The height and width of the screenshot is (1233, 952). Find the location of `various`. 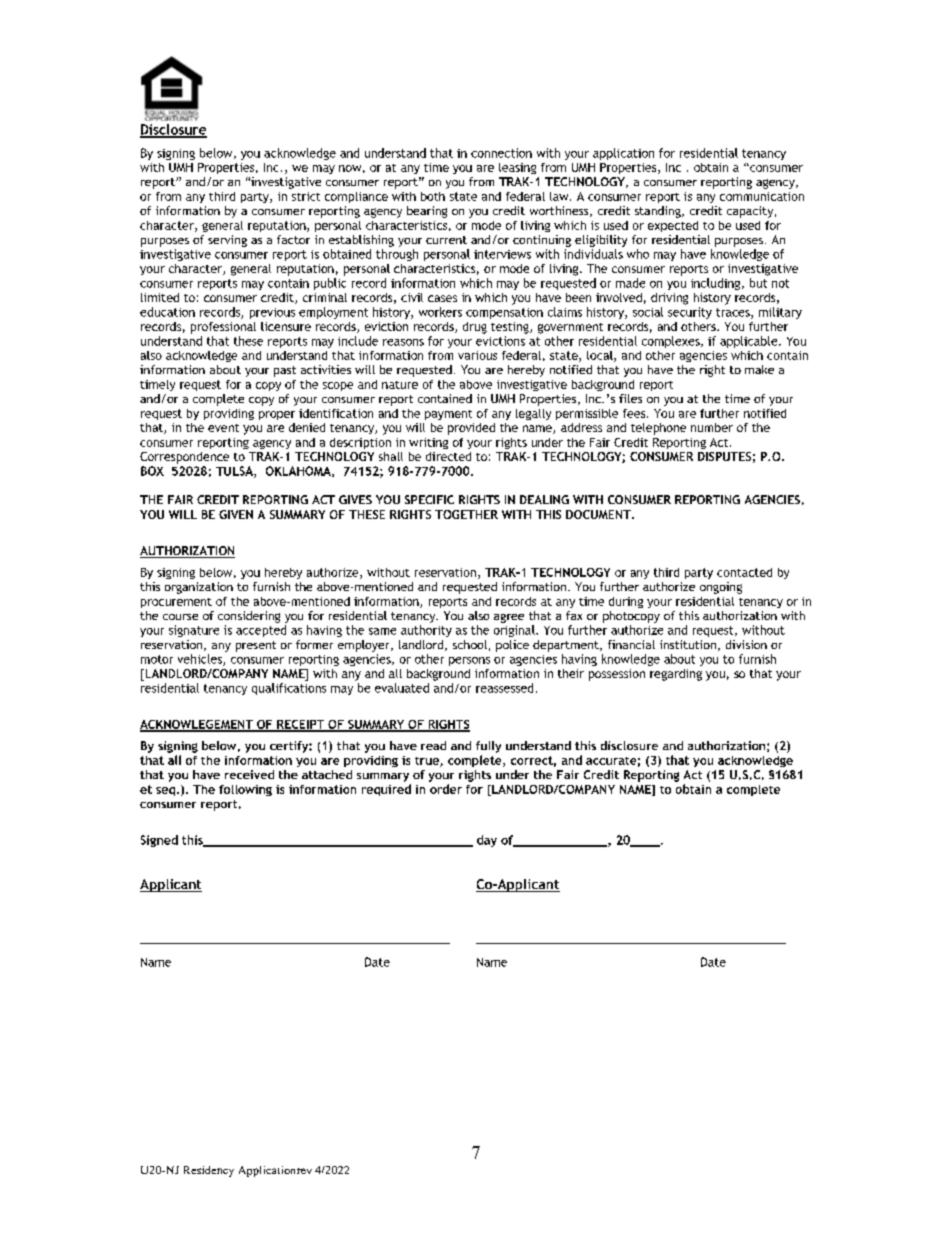

various is located at coordinates (477, 355).
